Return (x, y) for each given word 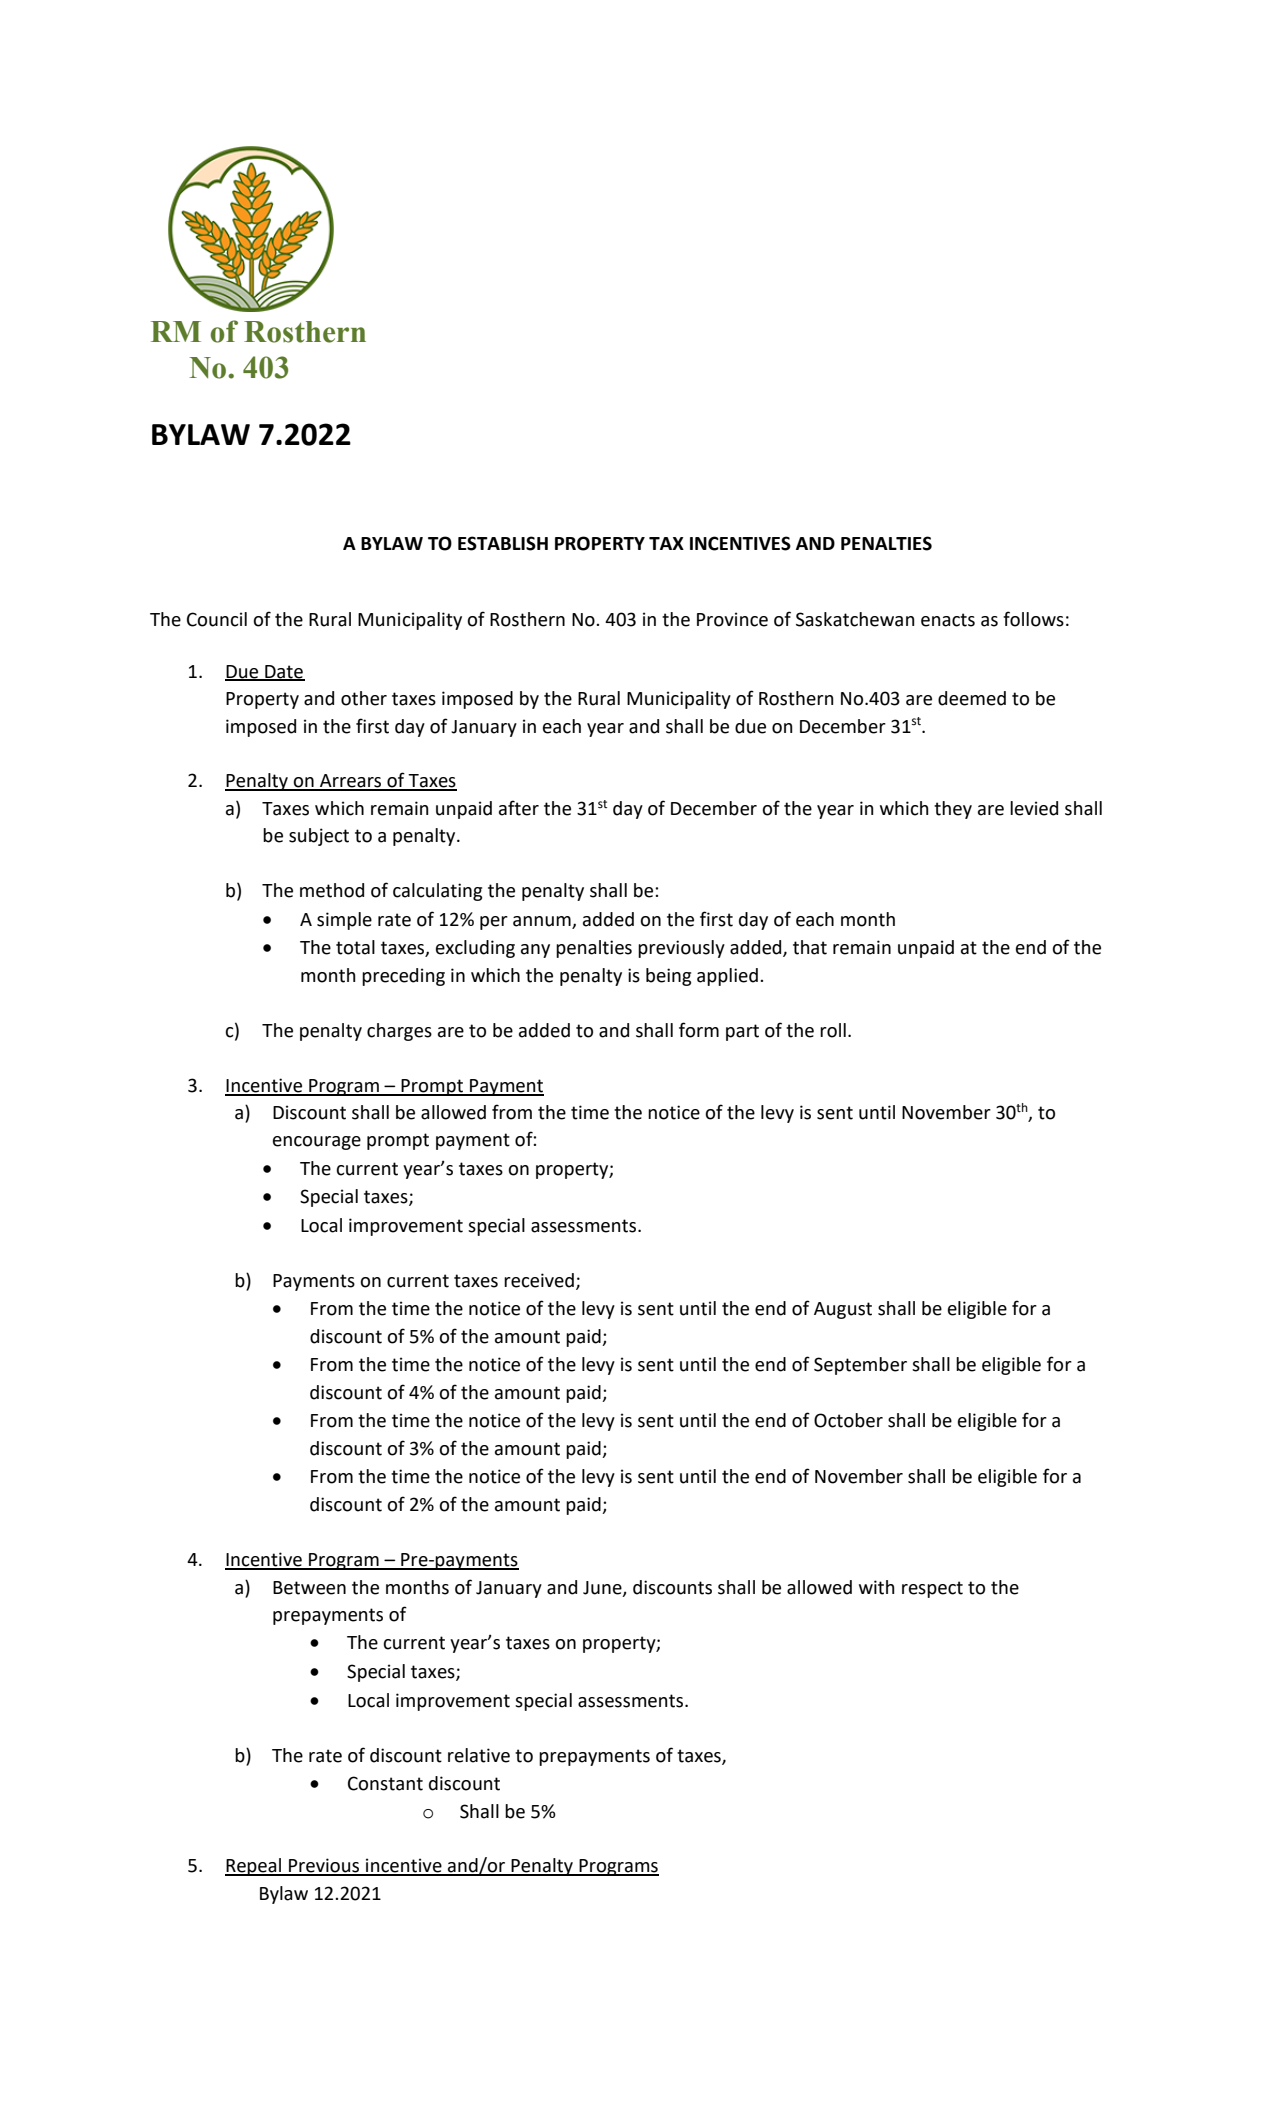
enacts (948, 620)
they (953, 810)
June (603, 1588)
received (539, 1280)
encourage (317, 1143)
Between (309, 1588)
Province (732, 619)
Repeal (254, 1867)
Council (217, 619)
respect (932, 1589)
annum (542, 921)
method (332, 890)
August (843, 1310)
